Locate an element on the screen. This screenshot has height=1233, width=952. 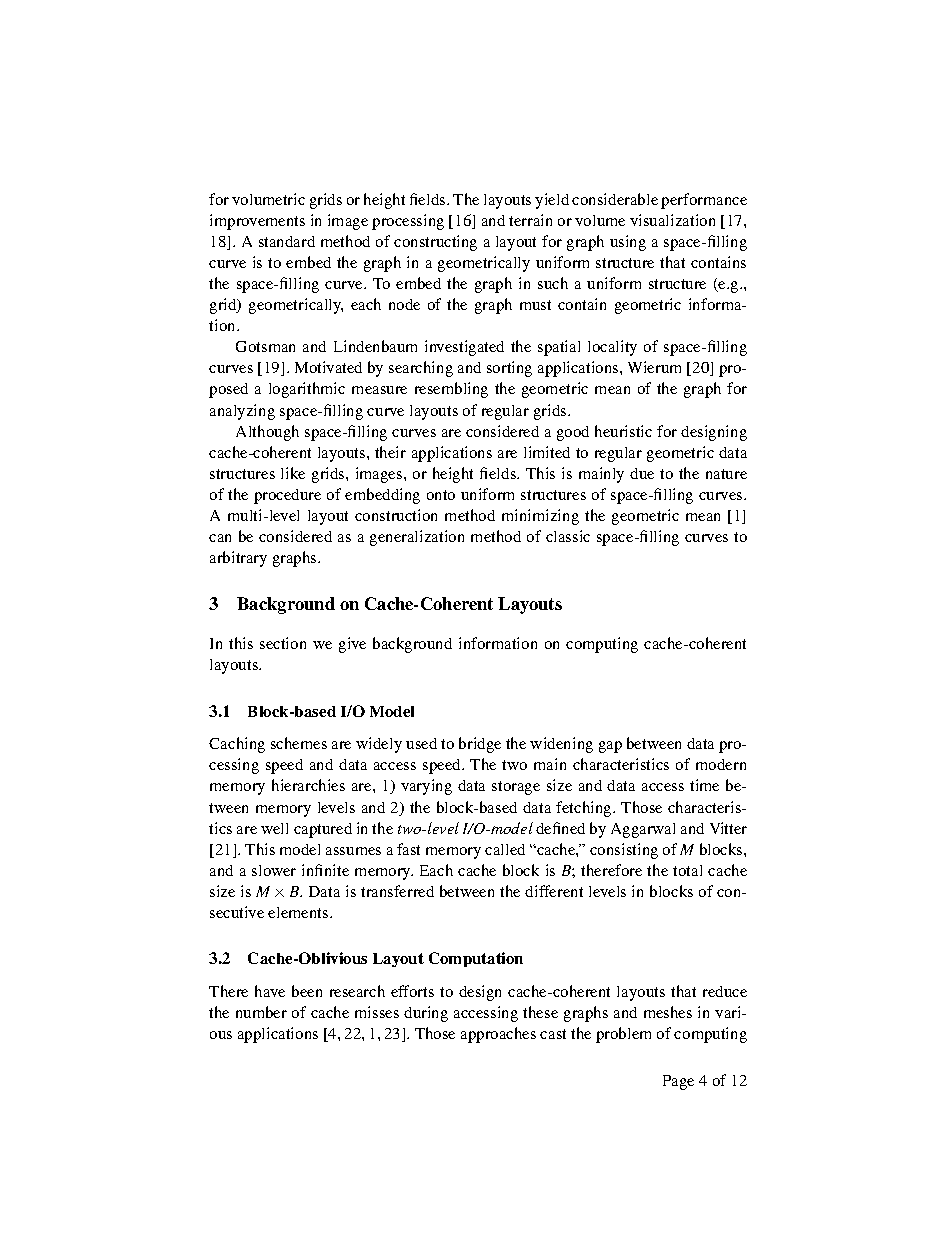
schemes is located at coordinates (299, 743).
